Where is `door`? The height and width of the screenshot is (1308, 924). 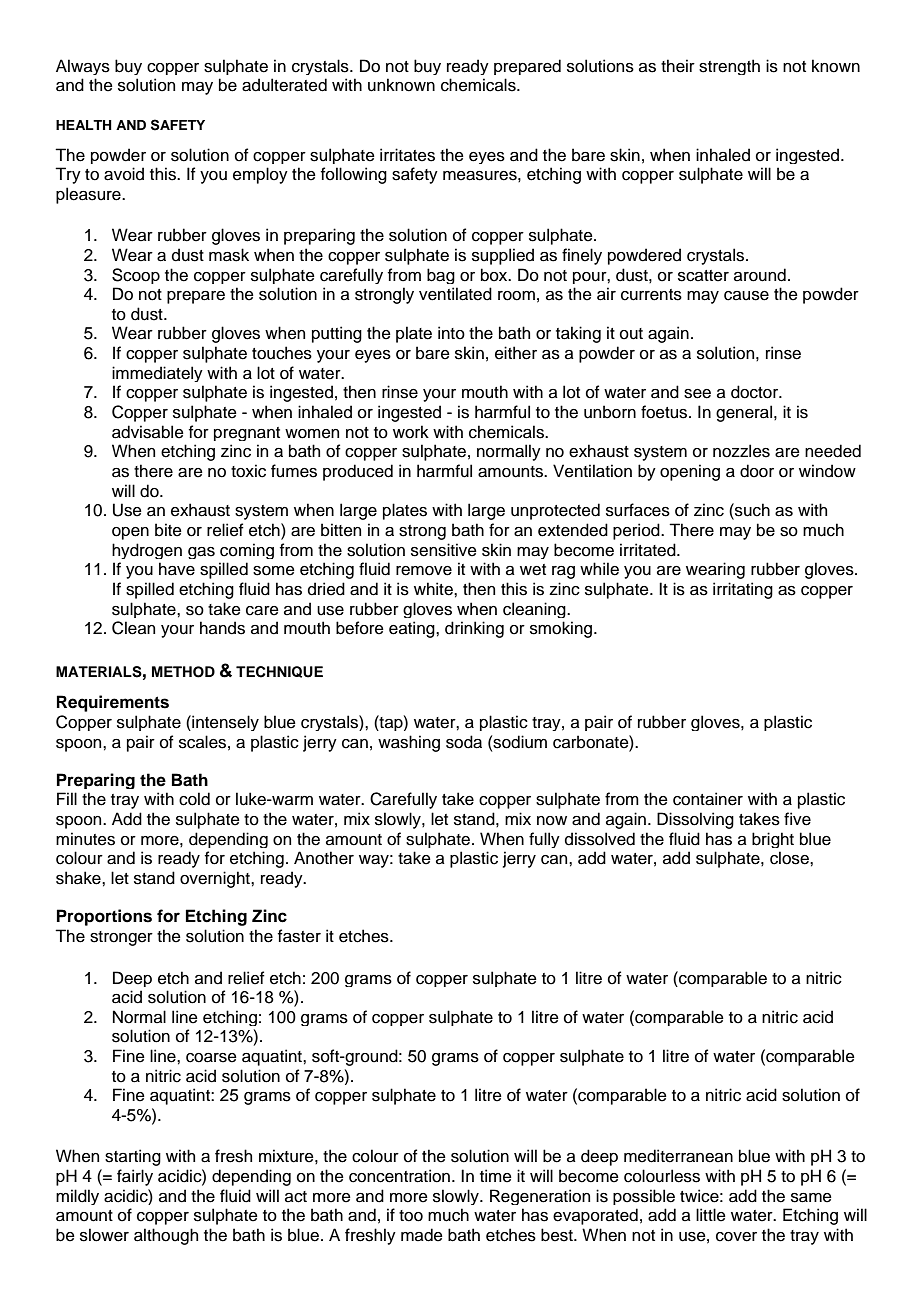 door is located at coordinates (757, 471).
